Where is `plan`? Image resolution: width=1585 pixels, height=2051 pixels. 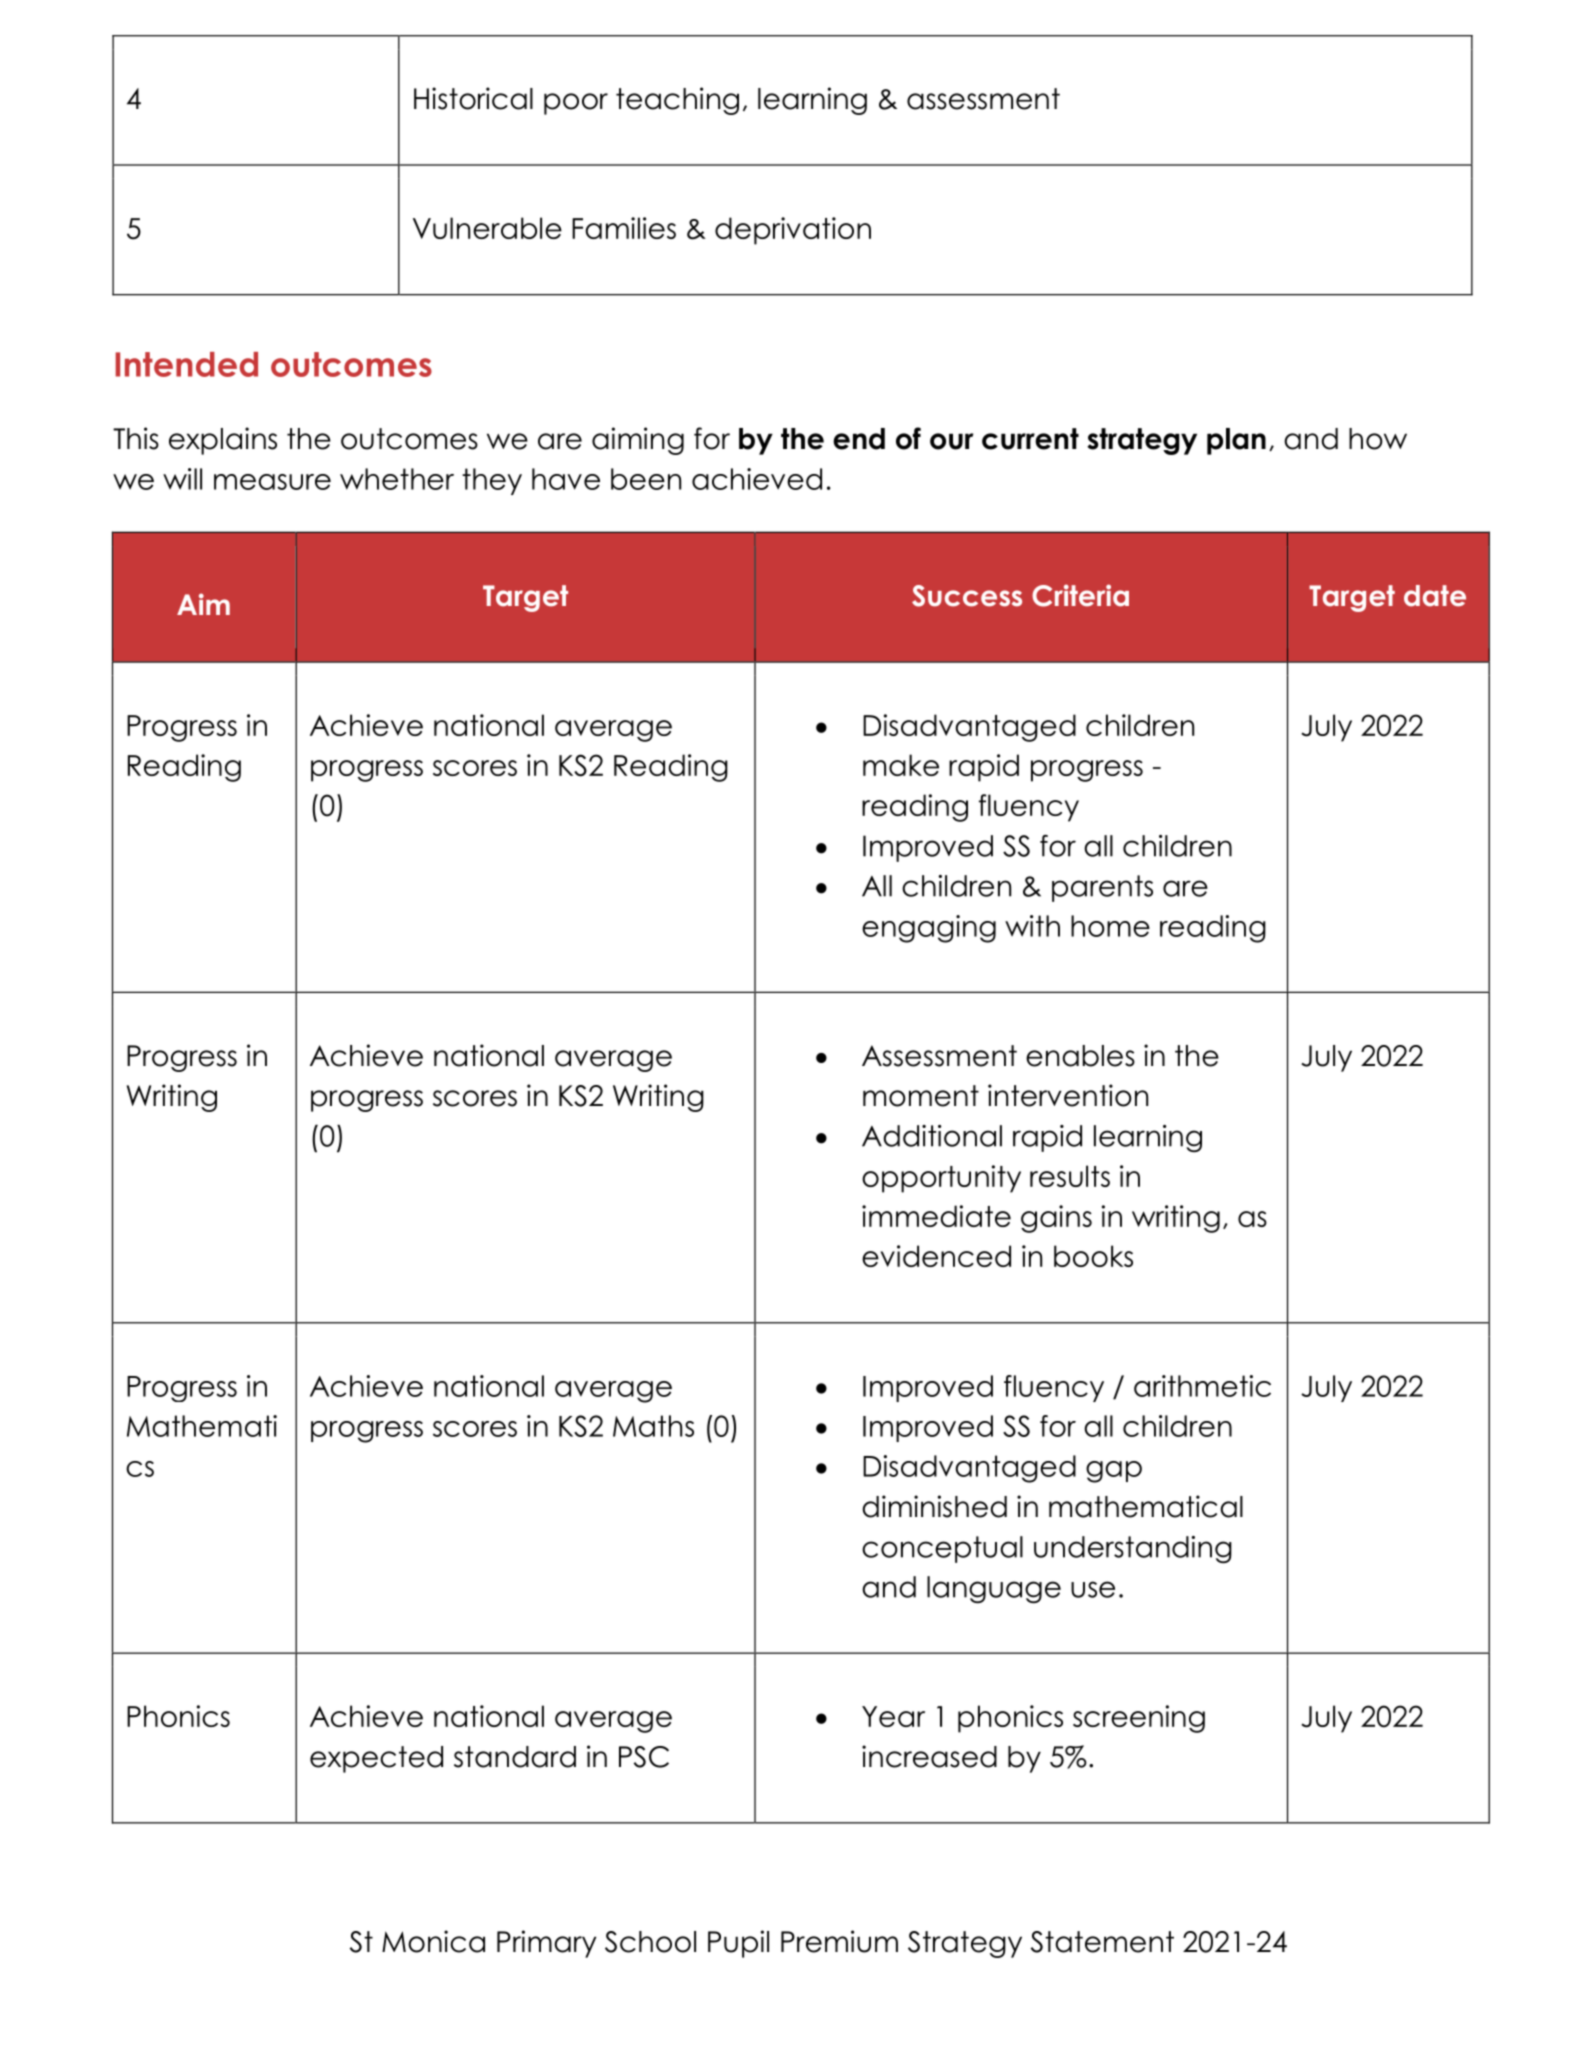
plan is located at coordinates (1236, 441).
